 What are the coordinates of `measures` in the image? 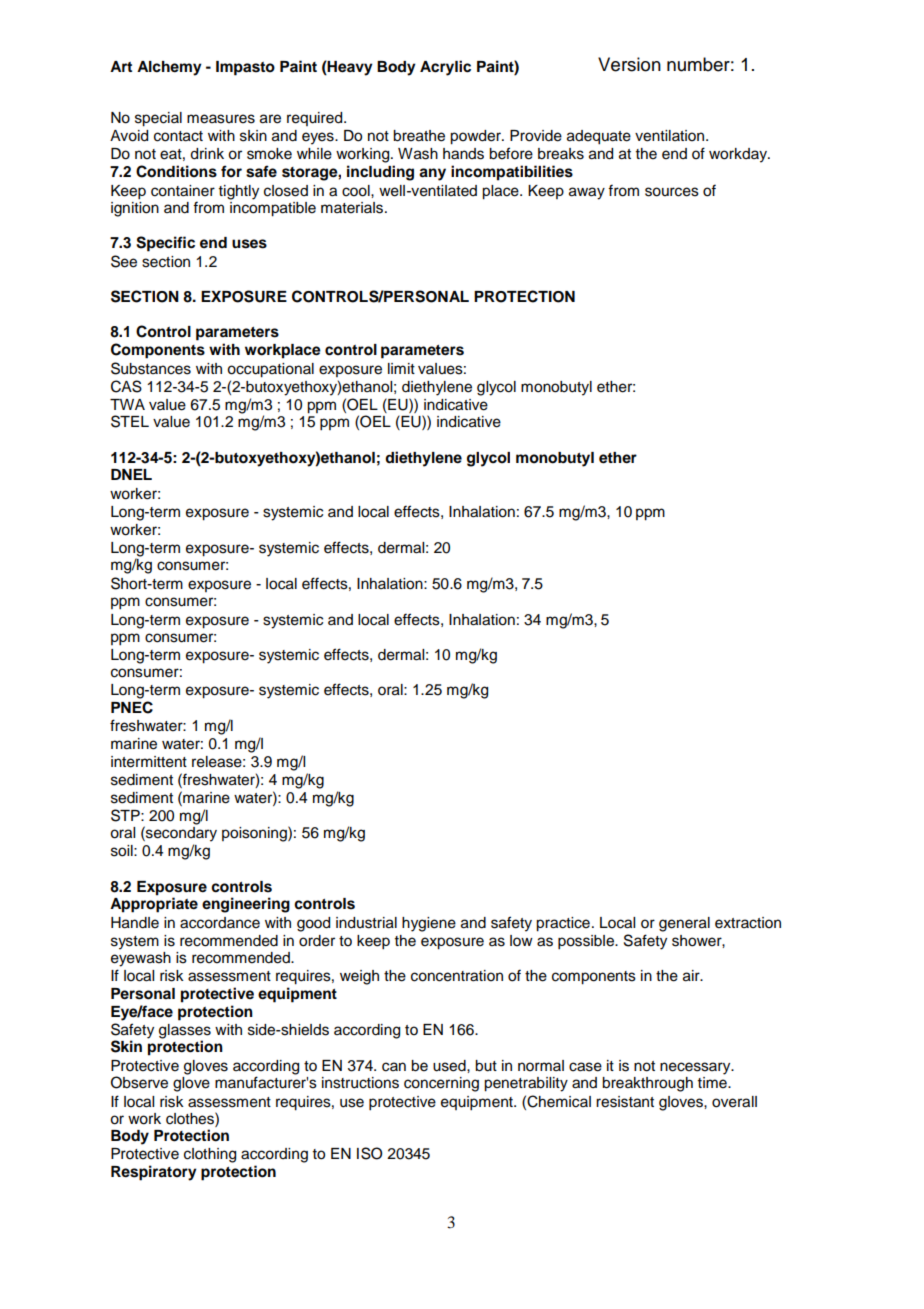 It's located at (221, 119).
